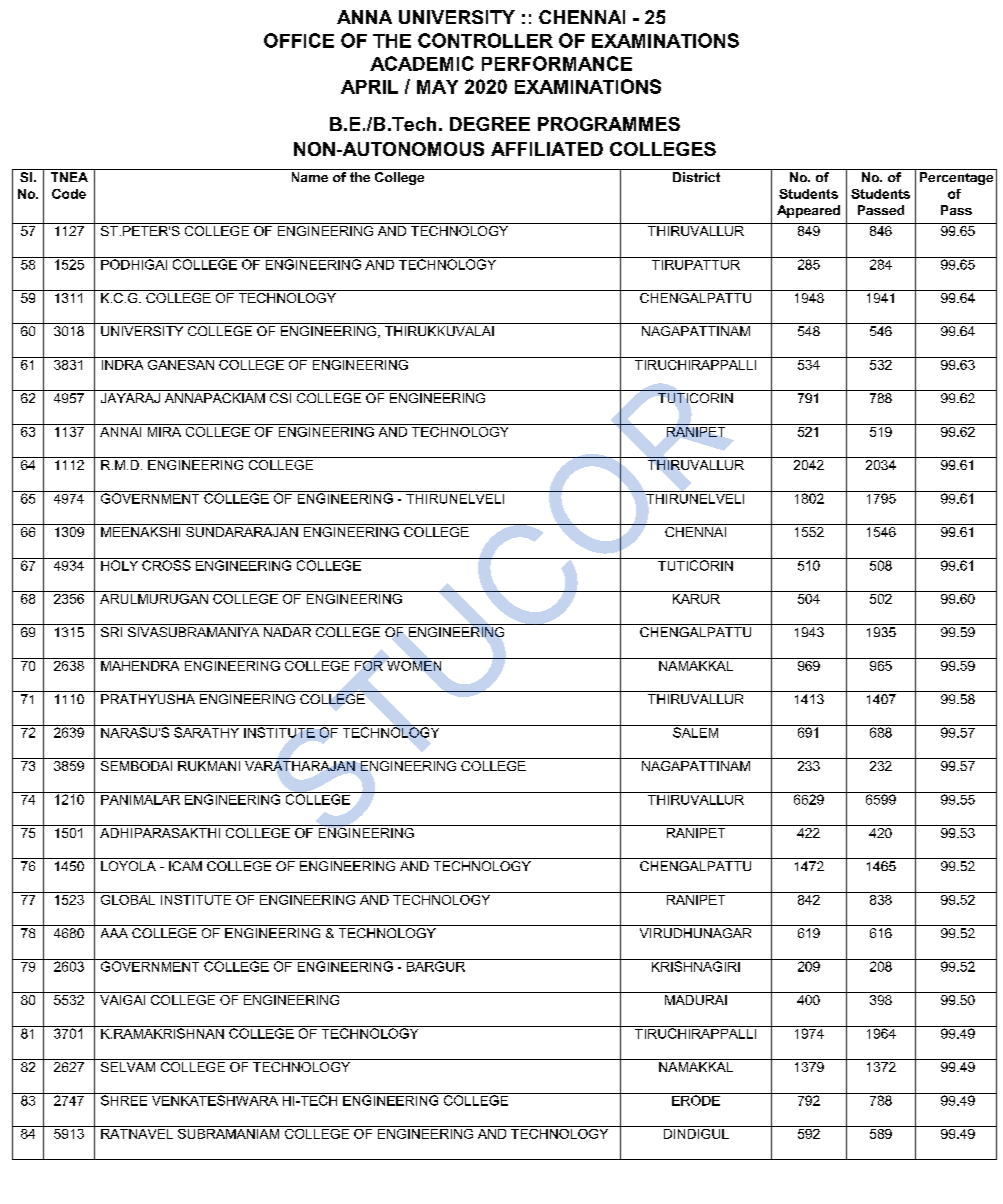  What do you see at coordinates (414, 664) in the image?
I see `WOMEN` at bounding box center [414, 664].
